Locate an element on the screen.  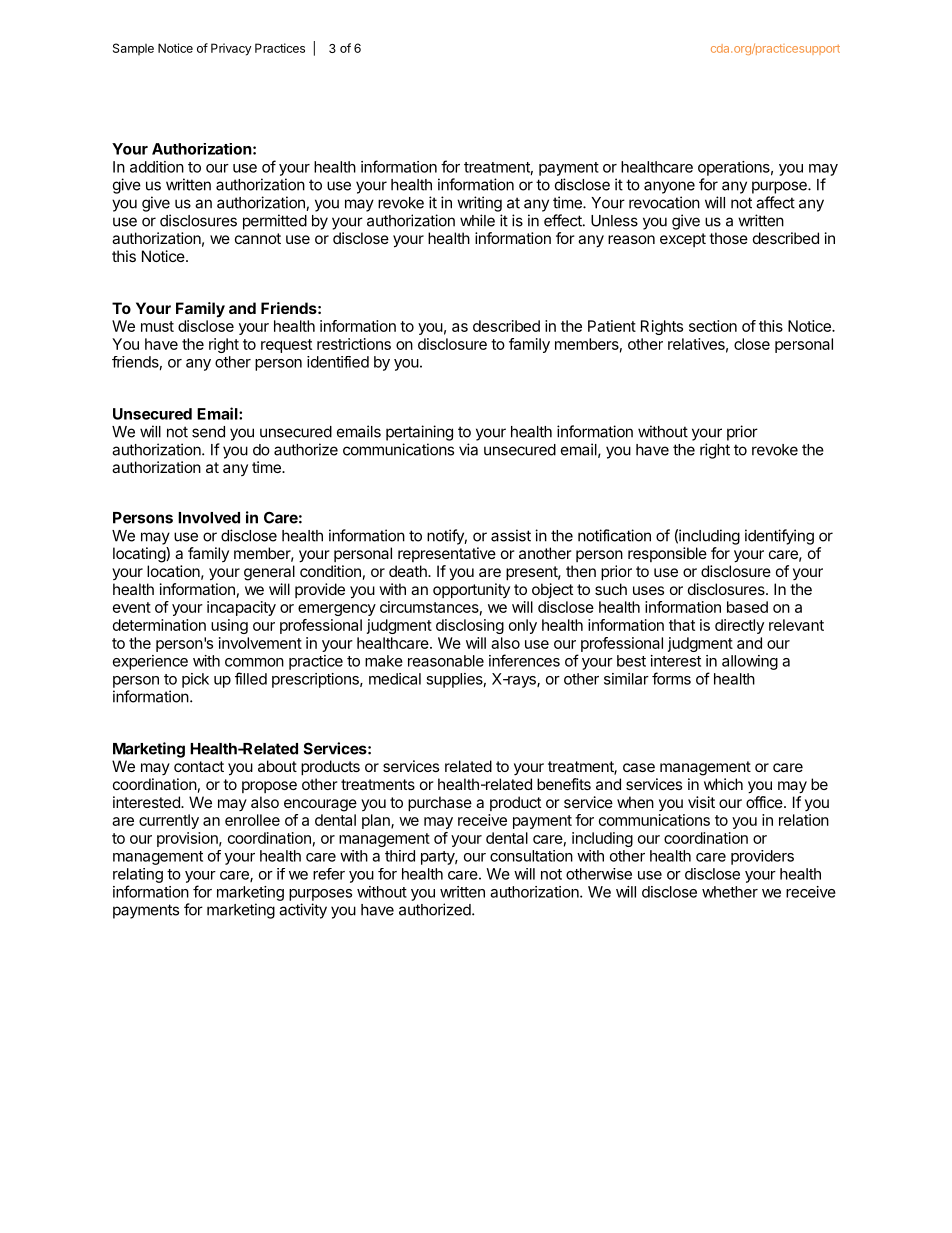
consultation is located at coordinates (531, 856).
